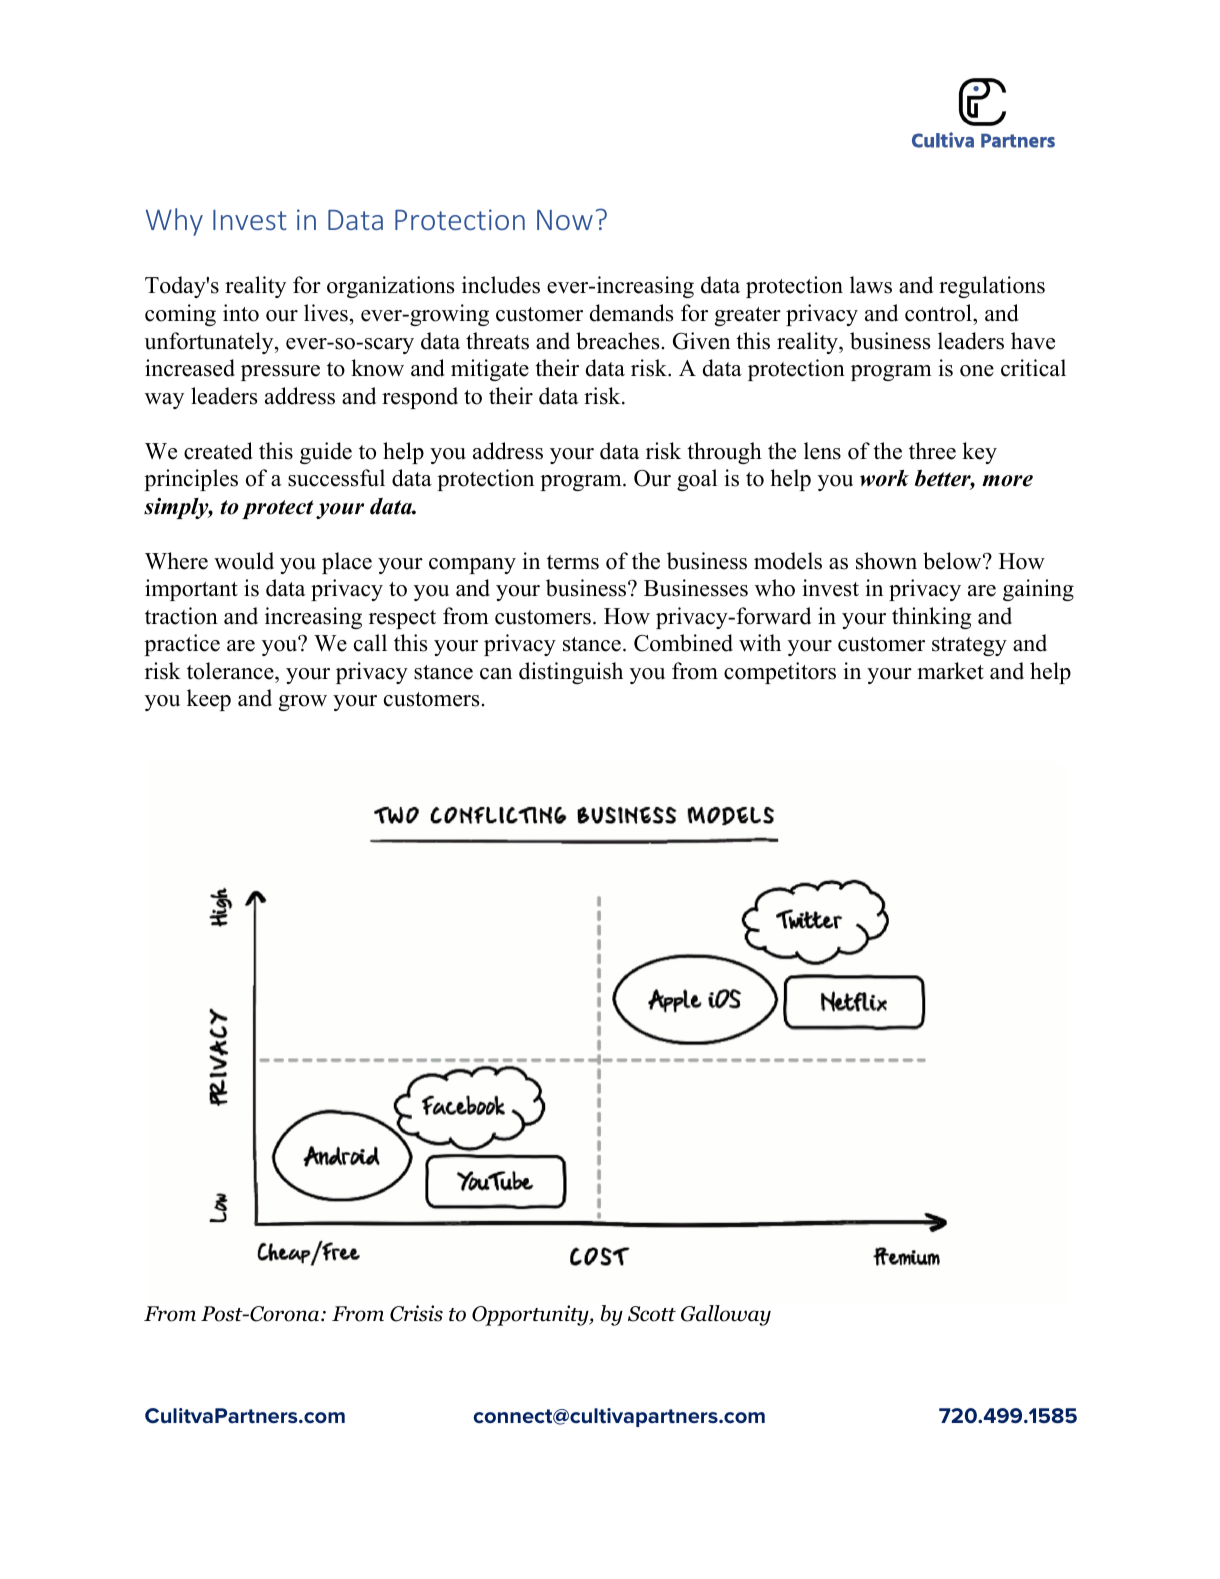 The height and width of the image is (1579, 1220). I want to click on distinguish, so click(571, 673).
